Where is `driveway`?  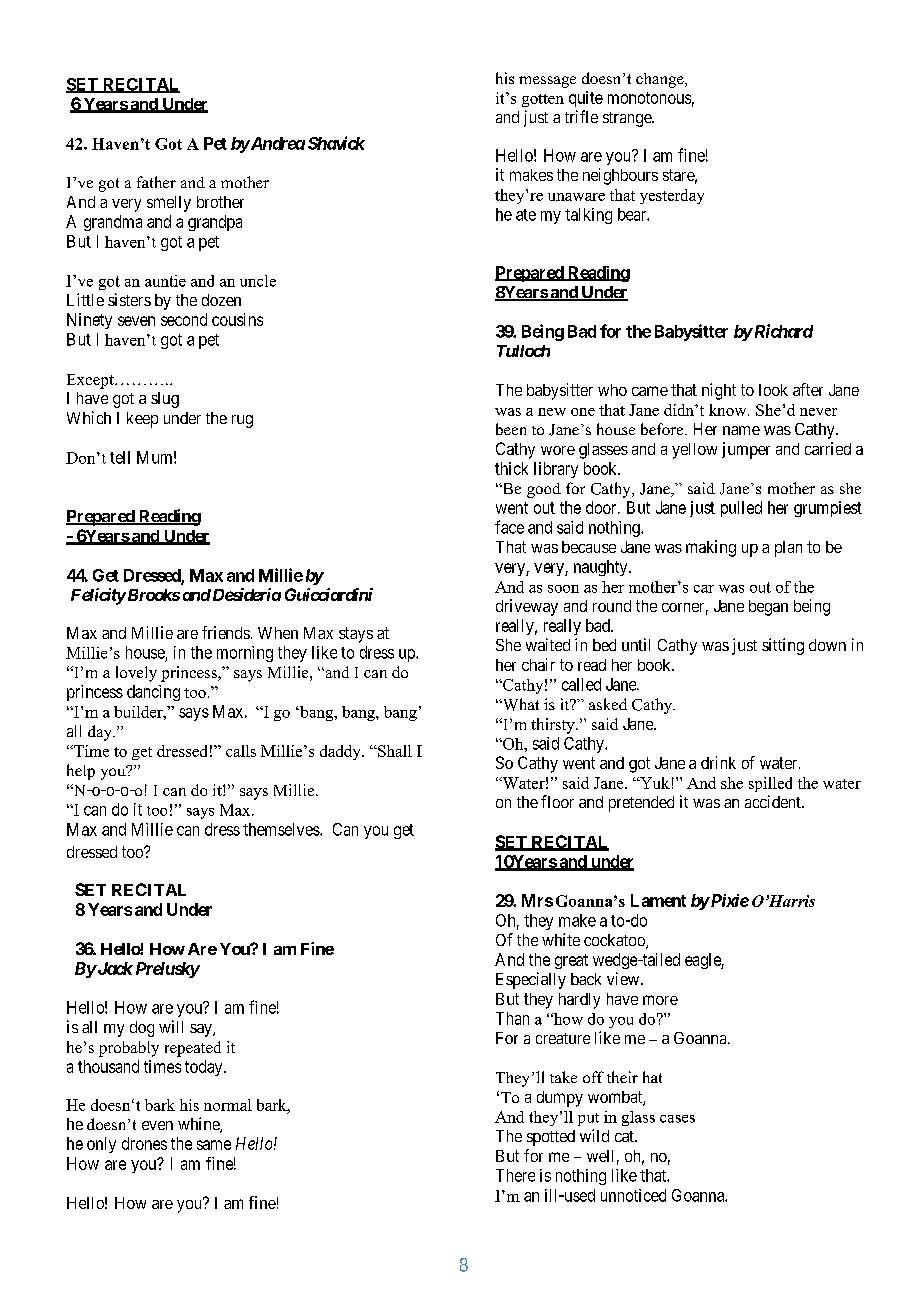
driveway is located at coordinates (527, 607).
